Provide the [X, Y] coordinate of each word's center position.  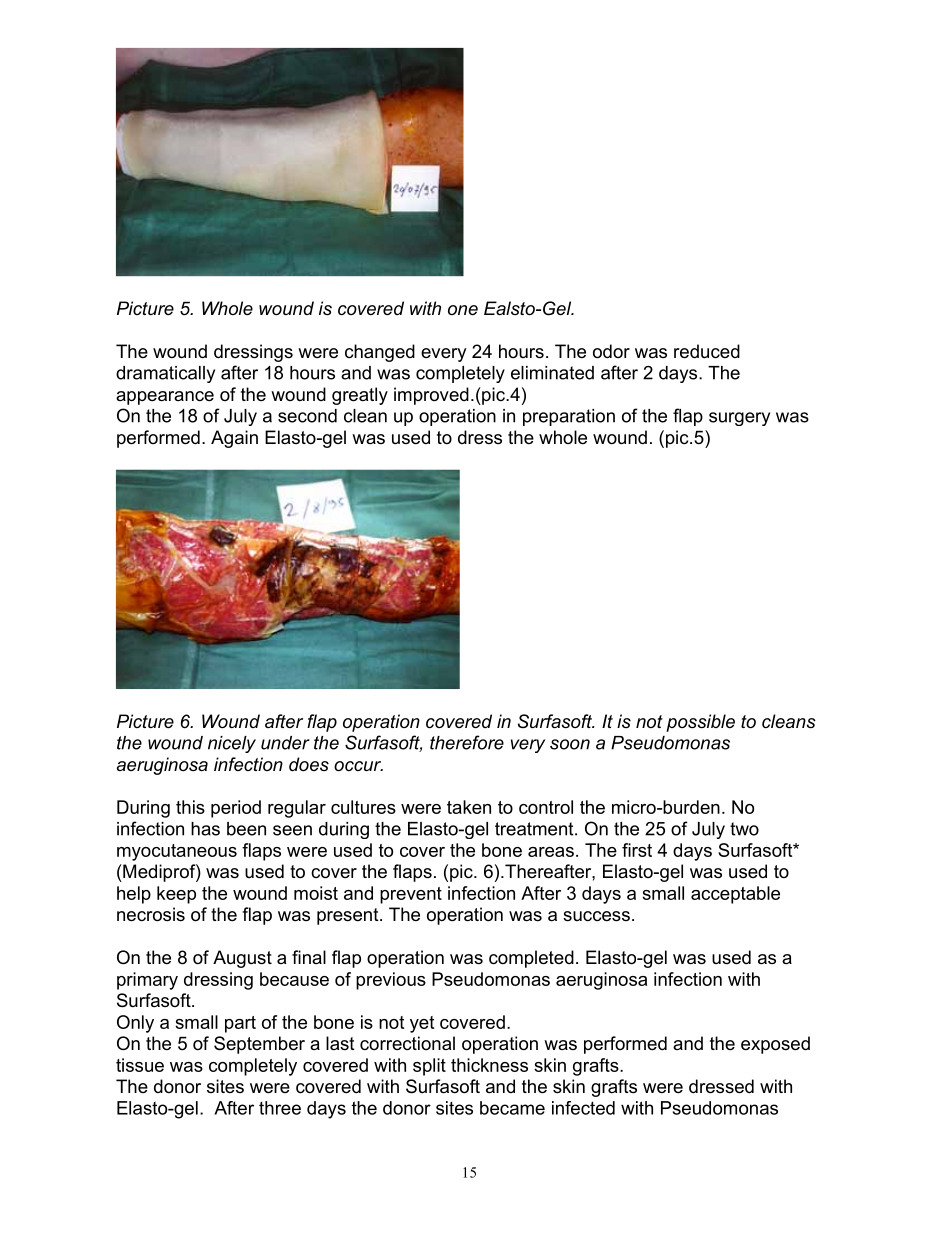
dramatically [165, 374]
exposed [775, 1045]
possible [700, 723]
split [429, 1067]
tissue [140, 1065]
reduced [707, 351]
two [744, 829]
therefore [467, 742]
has [205, 829]
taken [469, 807]
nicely [232, 744]
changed [380, 353]
